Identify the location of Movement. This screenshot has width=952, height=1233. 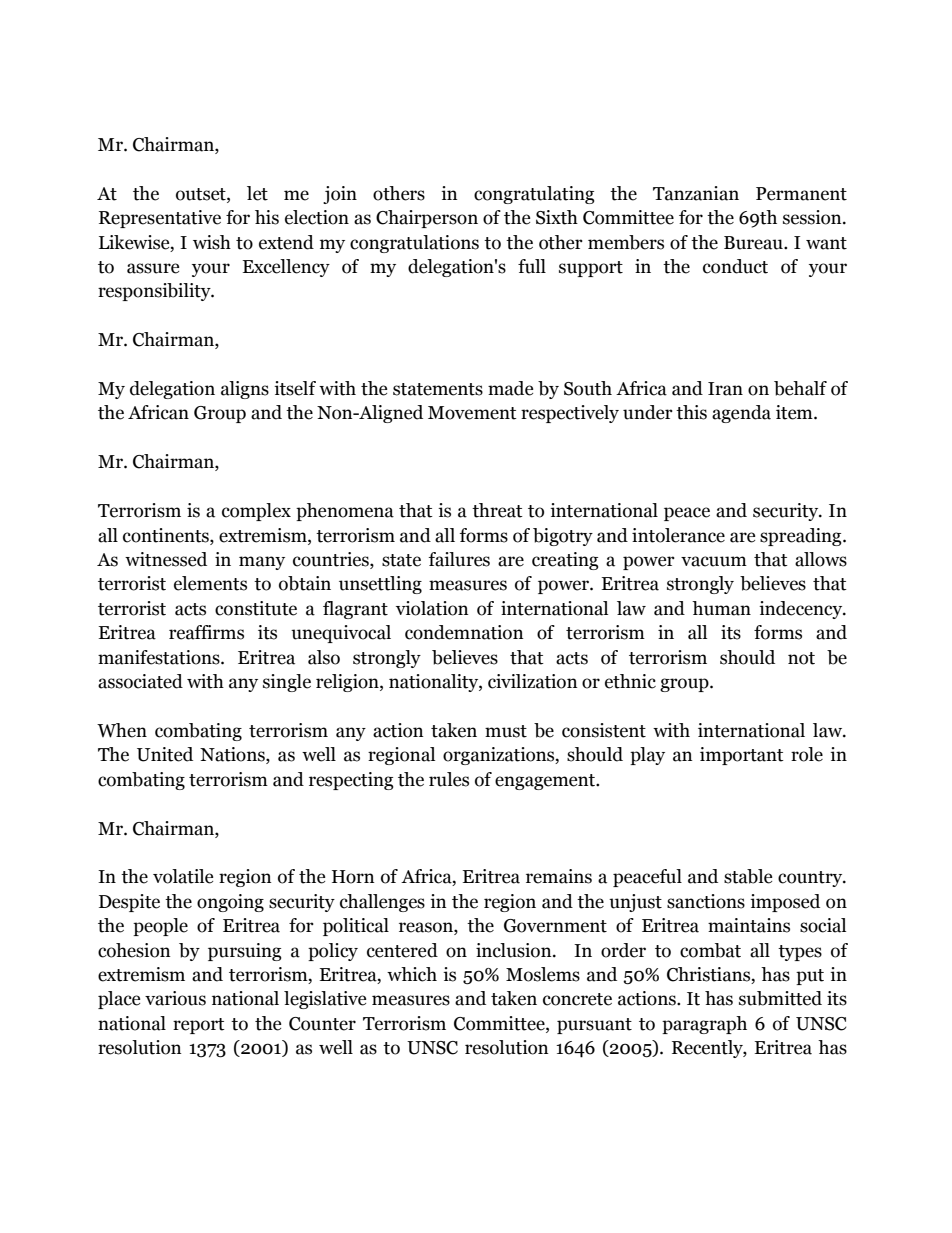
(472, 413).
